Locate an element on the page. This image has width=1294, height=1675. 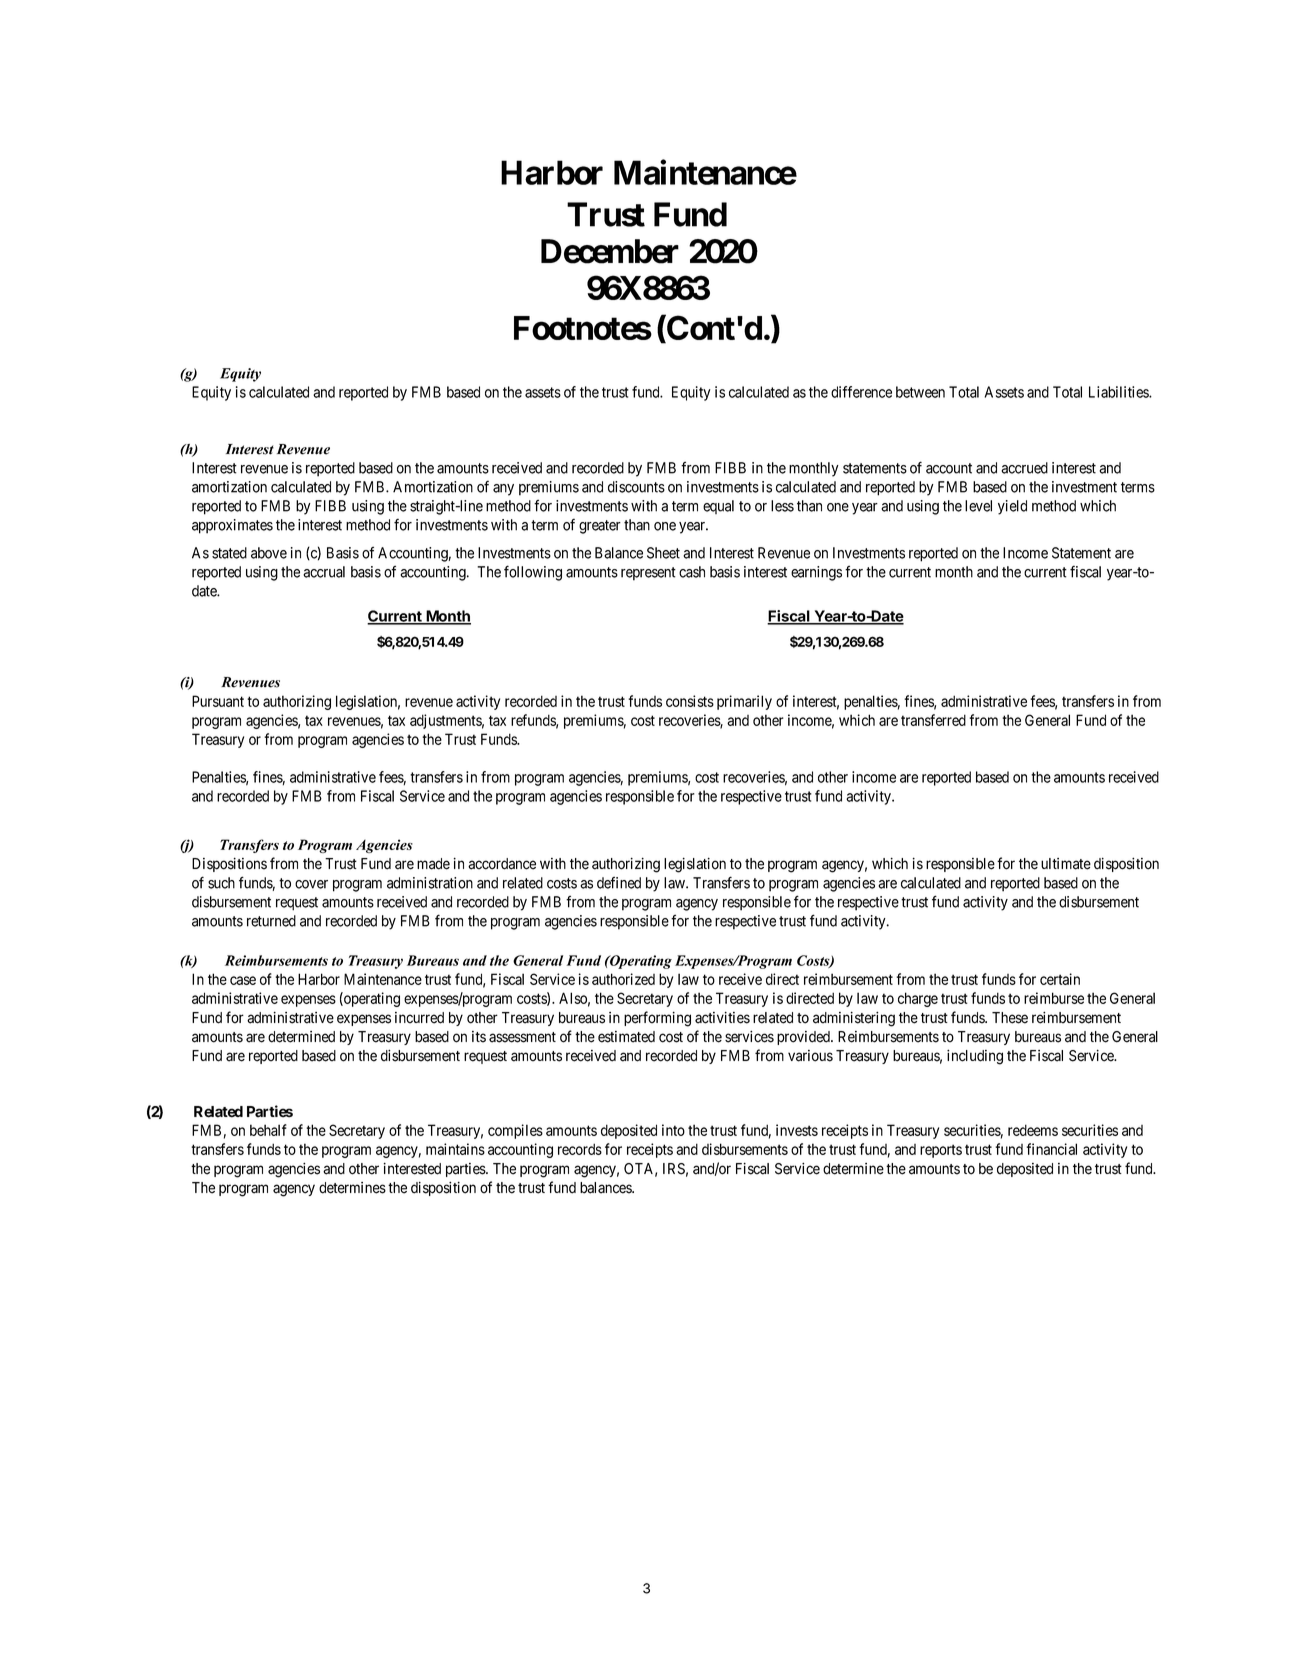
reports is located at coordinates (941, 1151).
